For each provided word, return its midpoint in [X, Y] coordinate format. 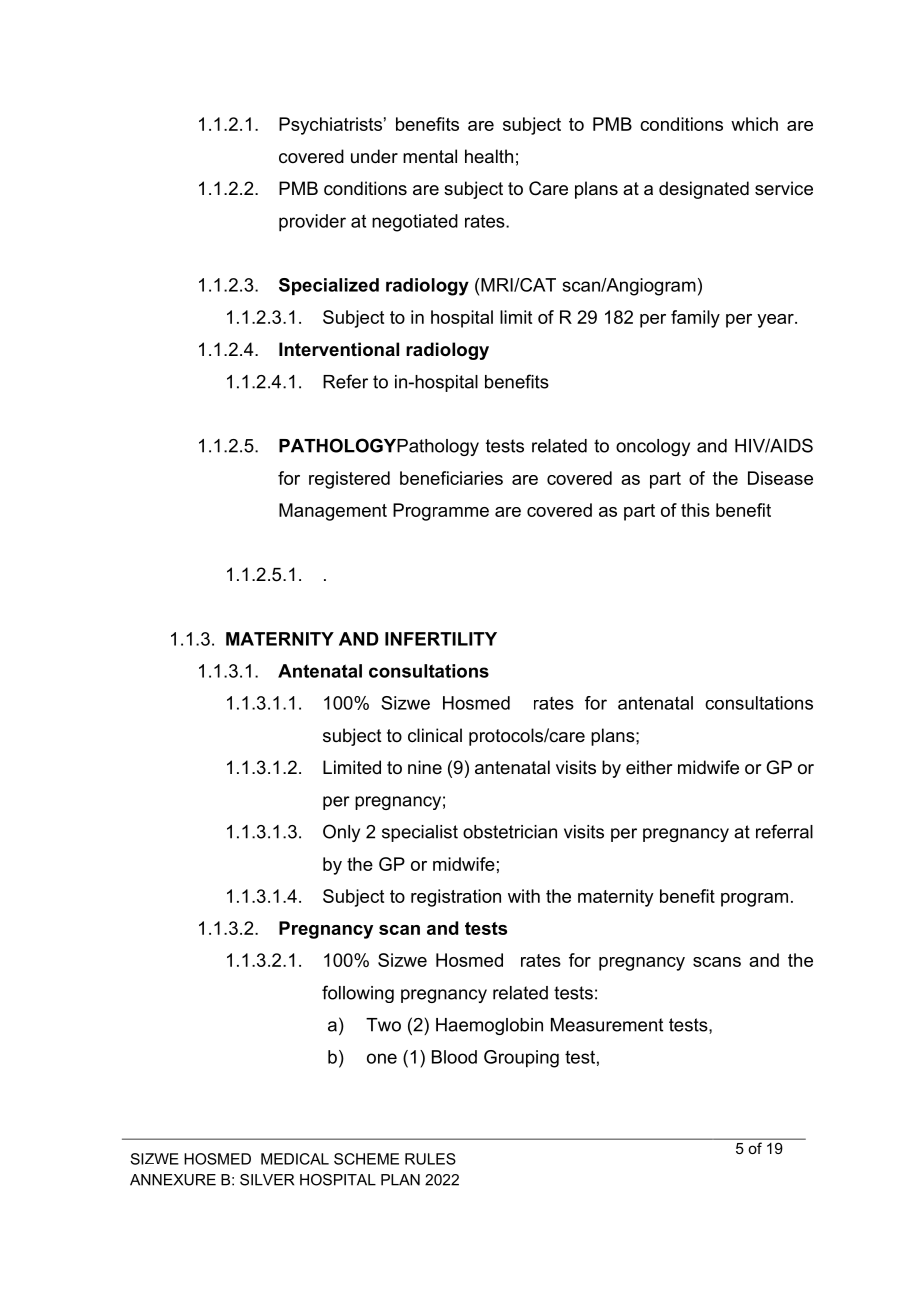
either [649, 767]
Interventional [339, 349]
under [374, 156]
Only [341, 833]
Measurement [607, 1025]
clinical [435, 735]
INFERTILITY [441, 639]
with [524, 896]
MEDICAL [295, 1159]
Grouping [521, 1059]
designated [704, 190]
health [489, 156]
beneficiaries [451, 478]
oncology [653, 447]
